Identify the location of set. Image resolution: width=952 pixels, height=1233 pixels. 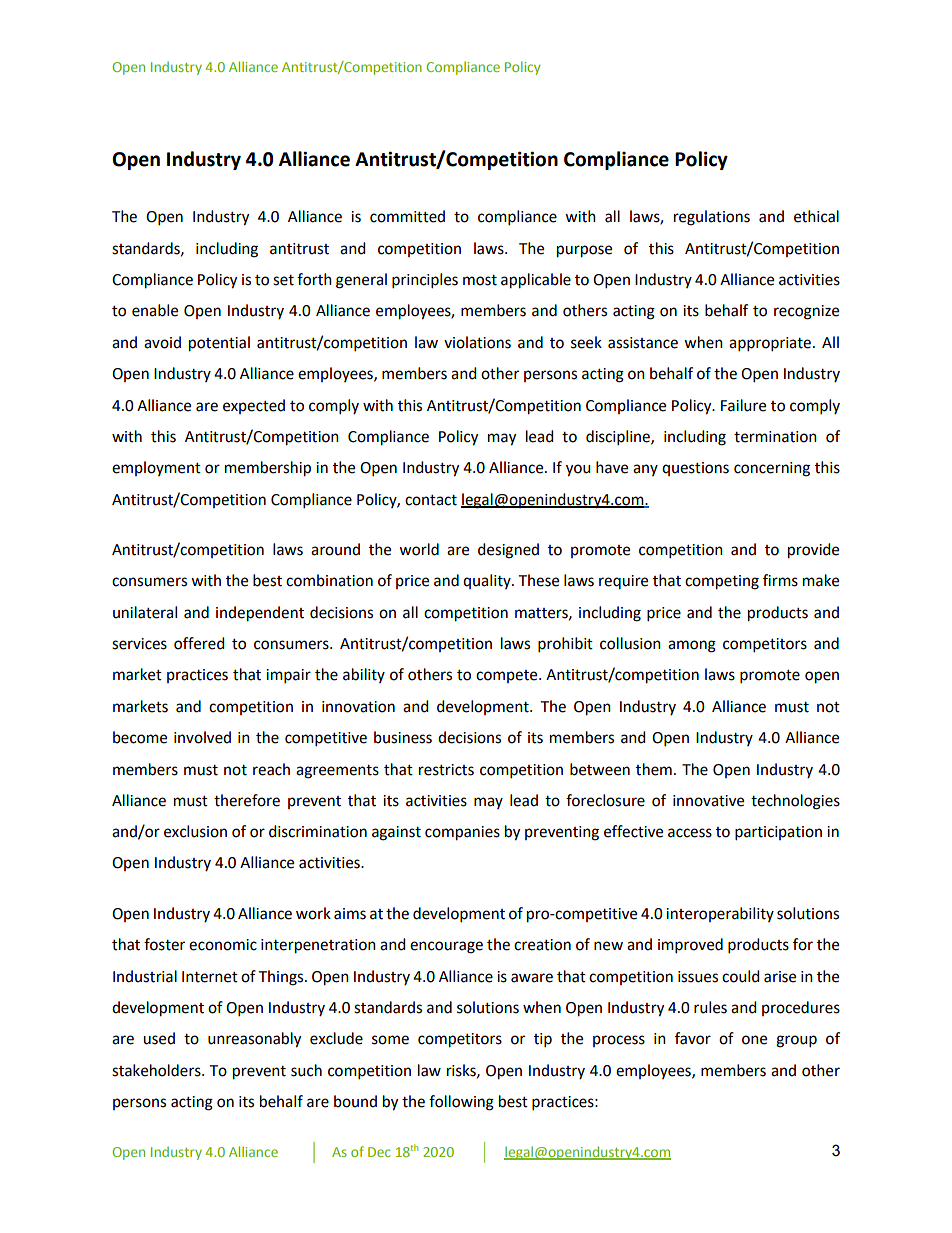
(283, 280).
